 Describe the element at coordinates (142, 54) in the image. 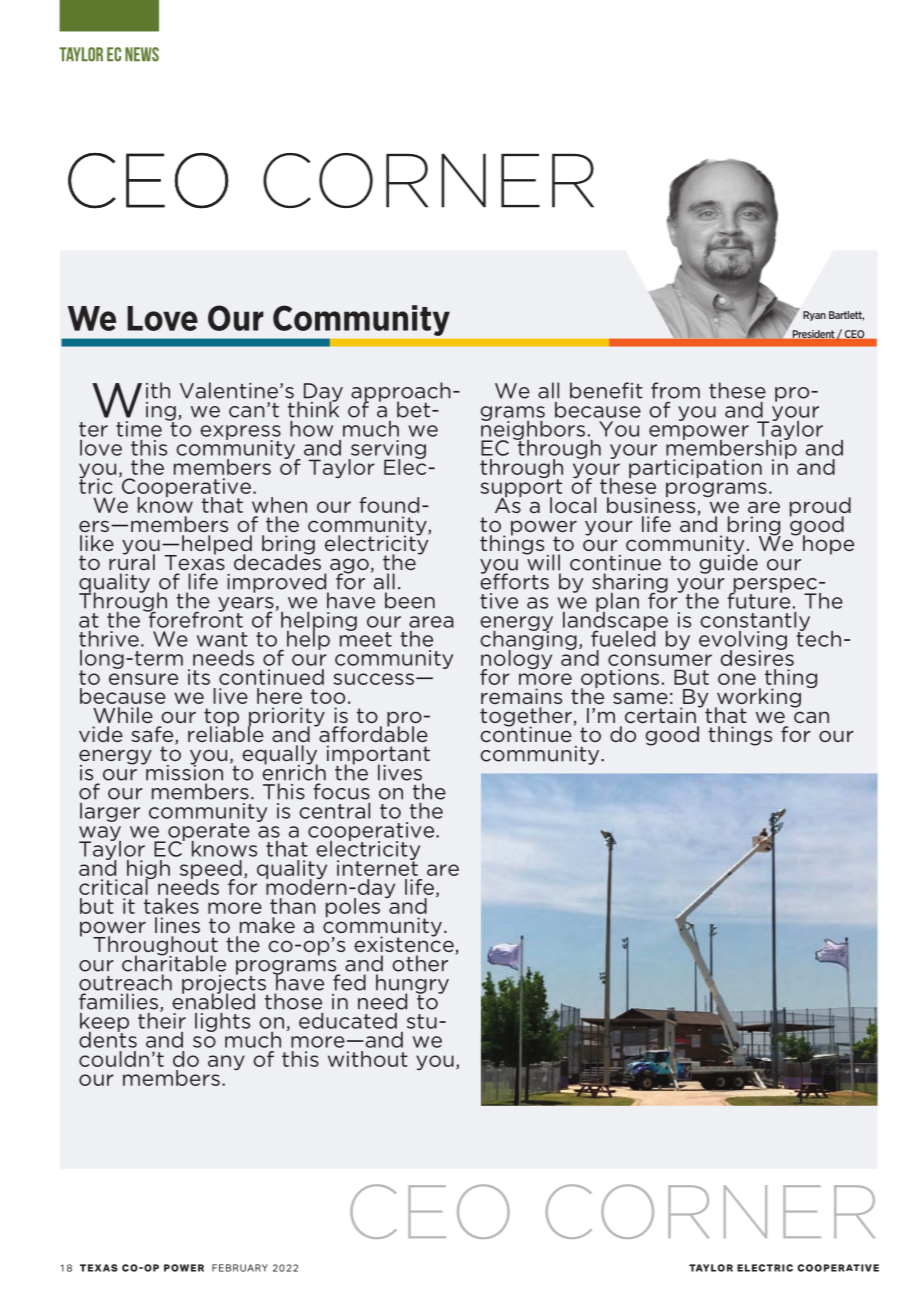

I see `News` at that location.
